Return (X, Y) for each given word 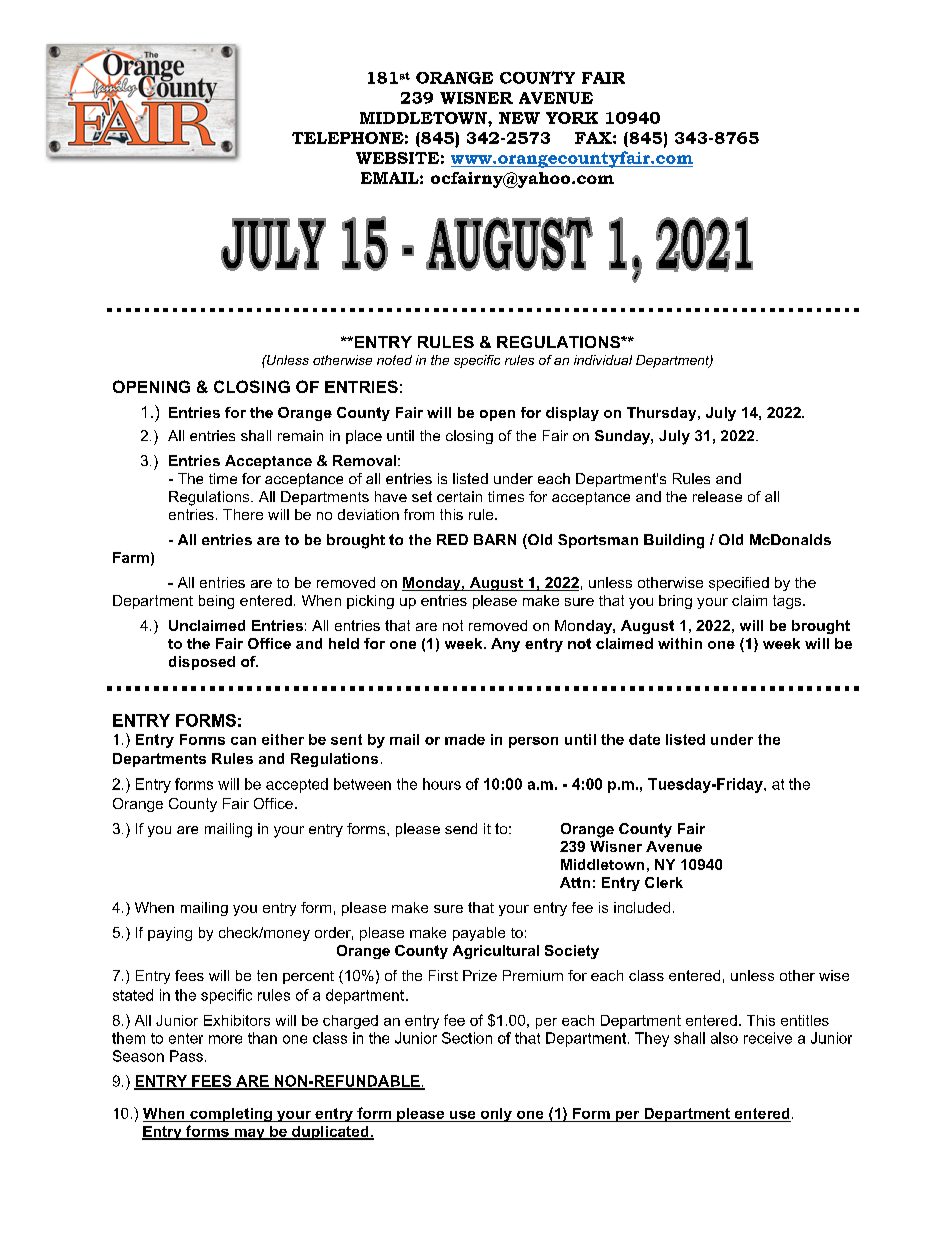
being (216, 602)
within (680, 643)
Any (505, 645)
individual (603, 360)
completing (231, 1115)
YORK (572, 118)
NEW (519, 118)
